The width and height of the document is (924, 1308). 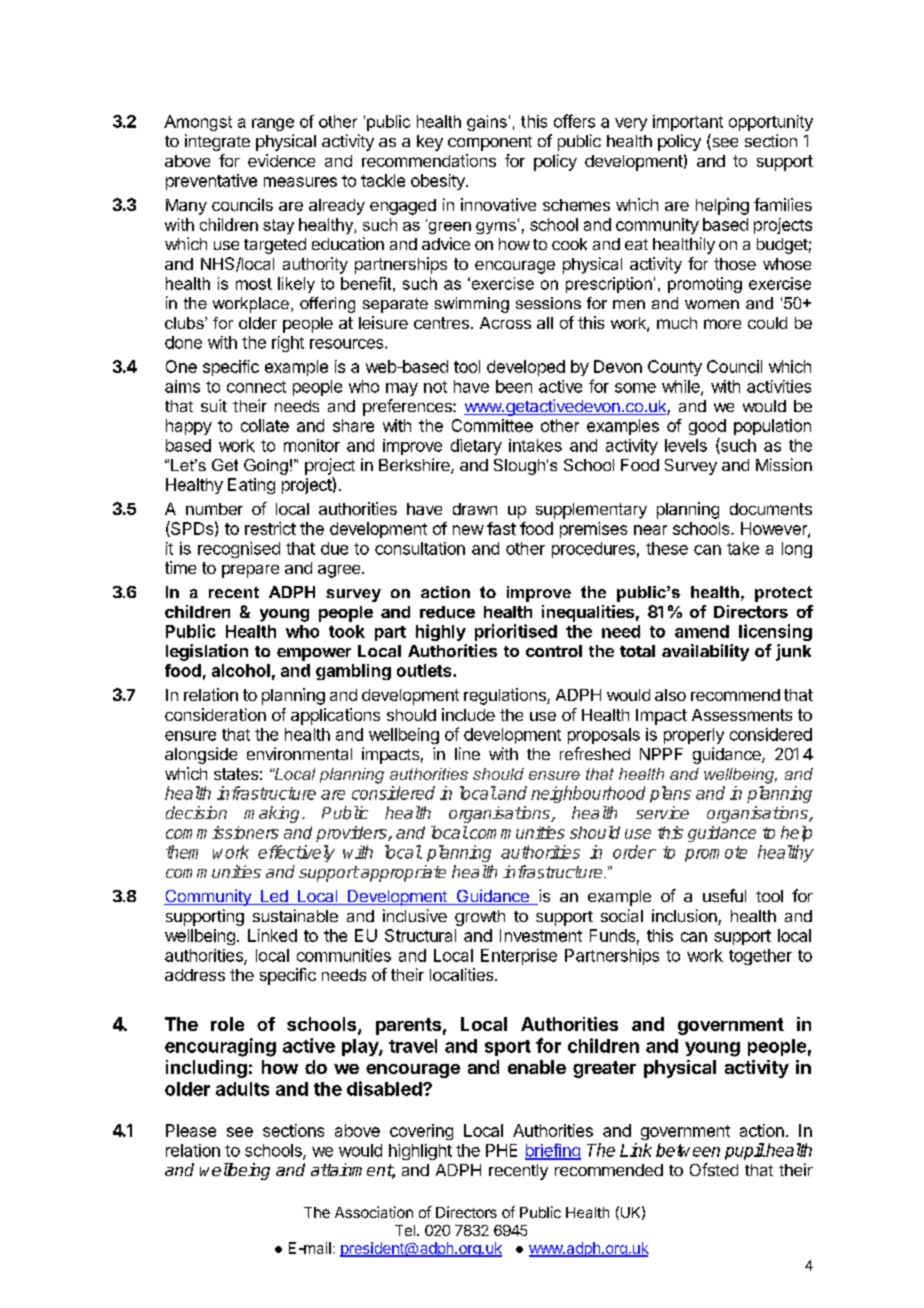 What do you see at coordinates (296, 853) in the document?
I see `effectively` at bounding box center [296, 853].
